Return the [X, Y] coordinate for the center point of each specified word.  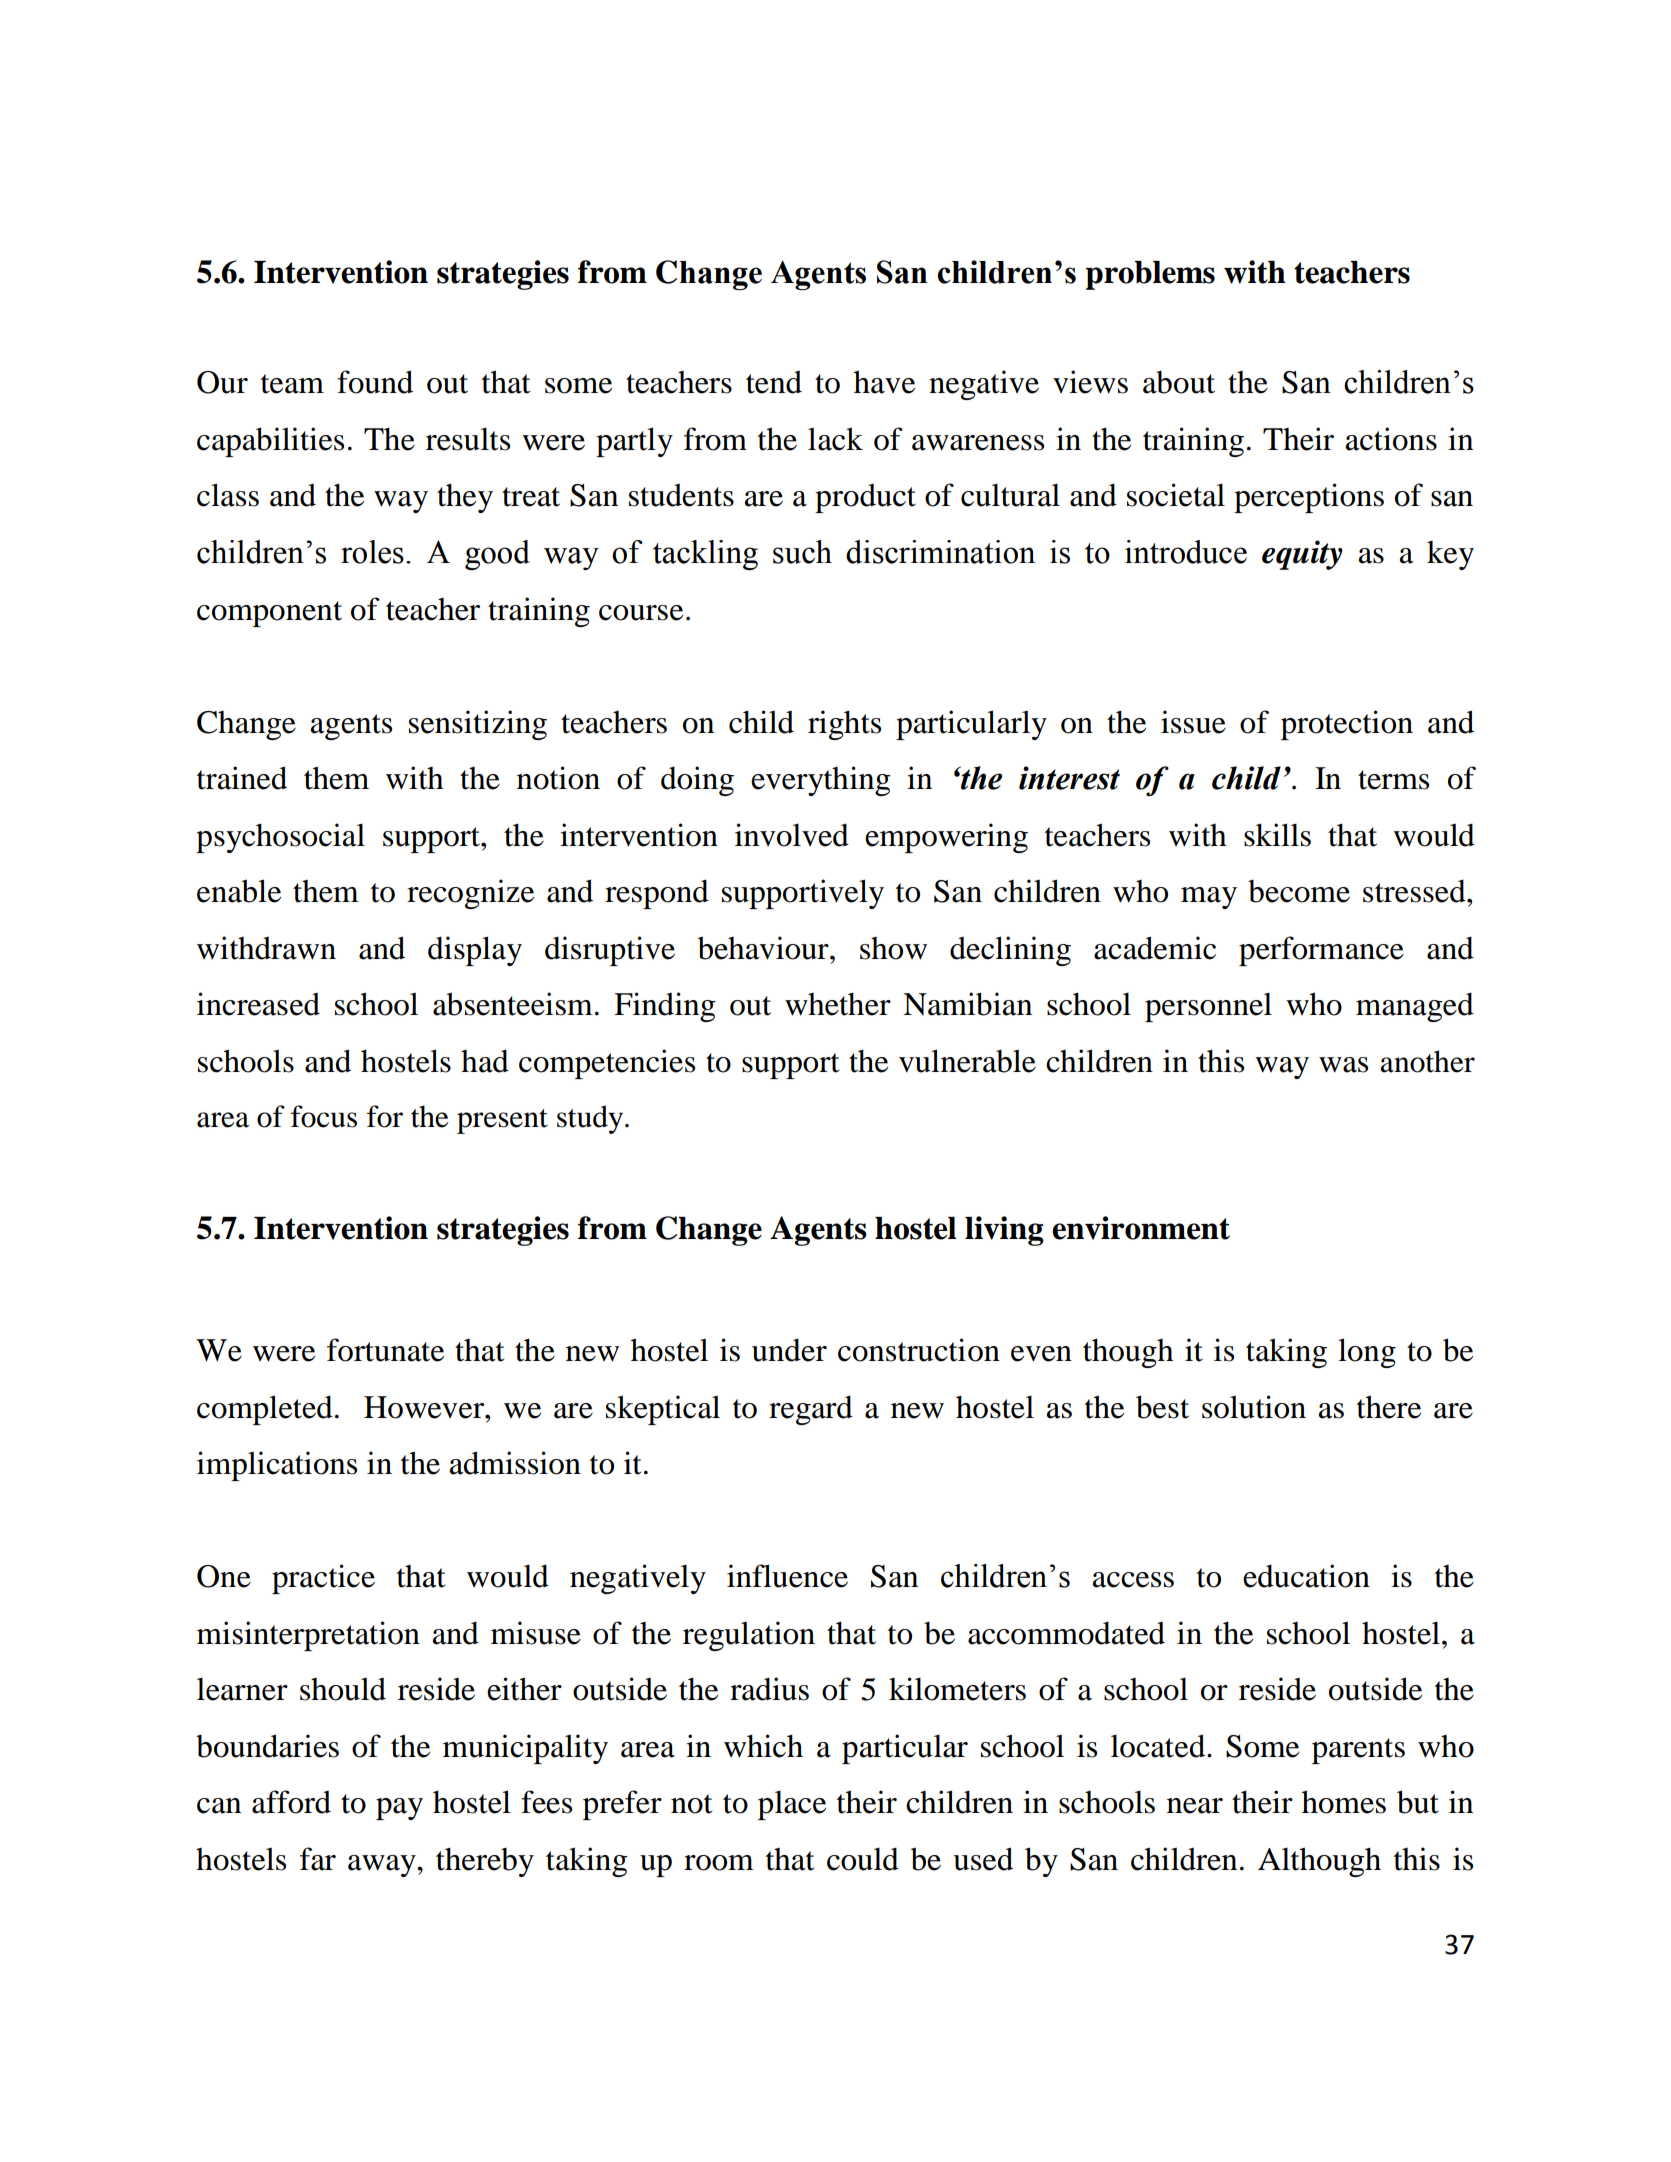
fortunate [385, 1350]
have [884, 382]
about [1179, 382]
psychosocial [280, 838]
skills [1277, 835]
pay [399, 1809]
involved [792, 835]
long [1367, 1353]
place [792, 1805]
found [375, 382]
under [789, 1350]
